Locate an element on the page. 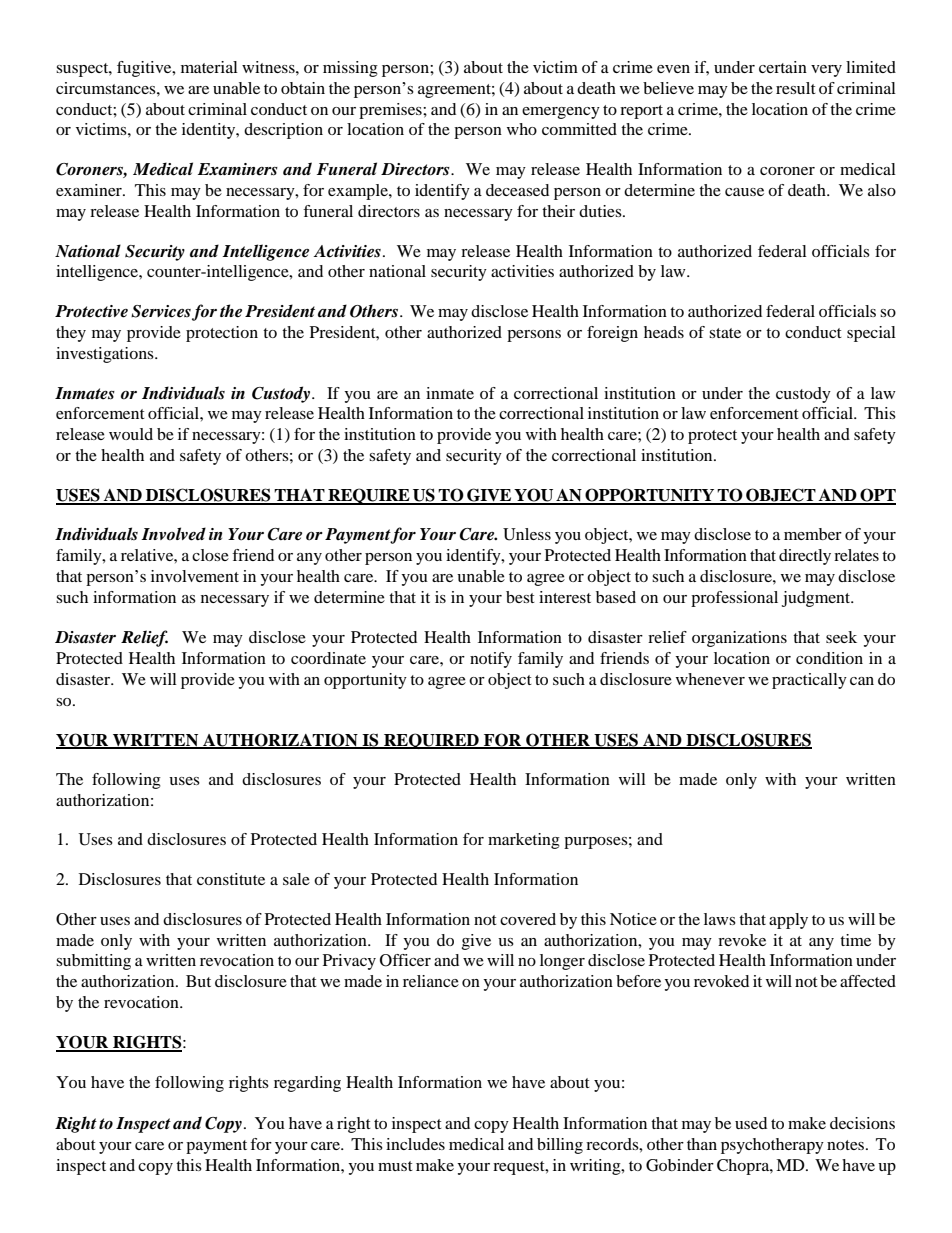  who is located at coordinates (522, 129).
